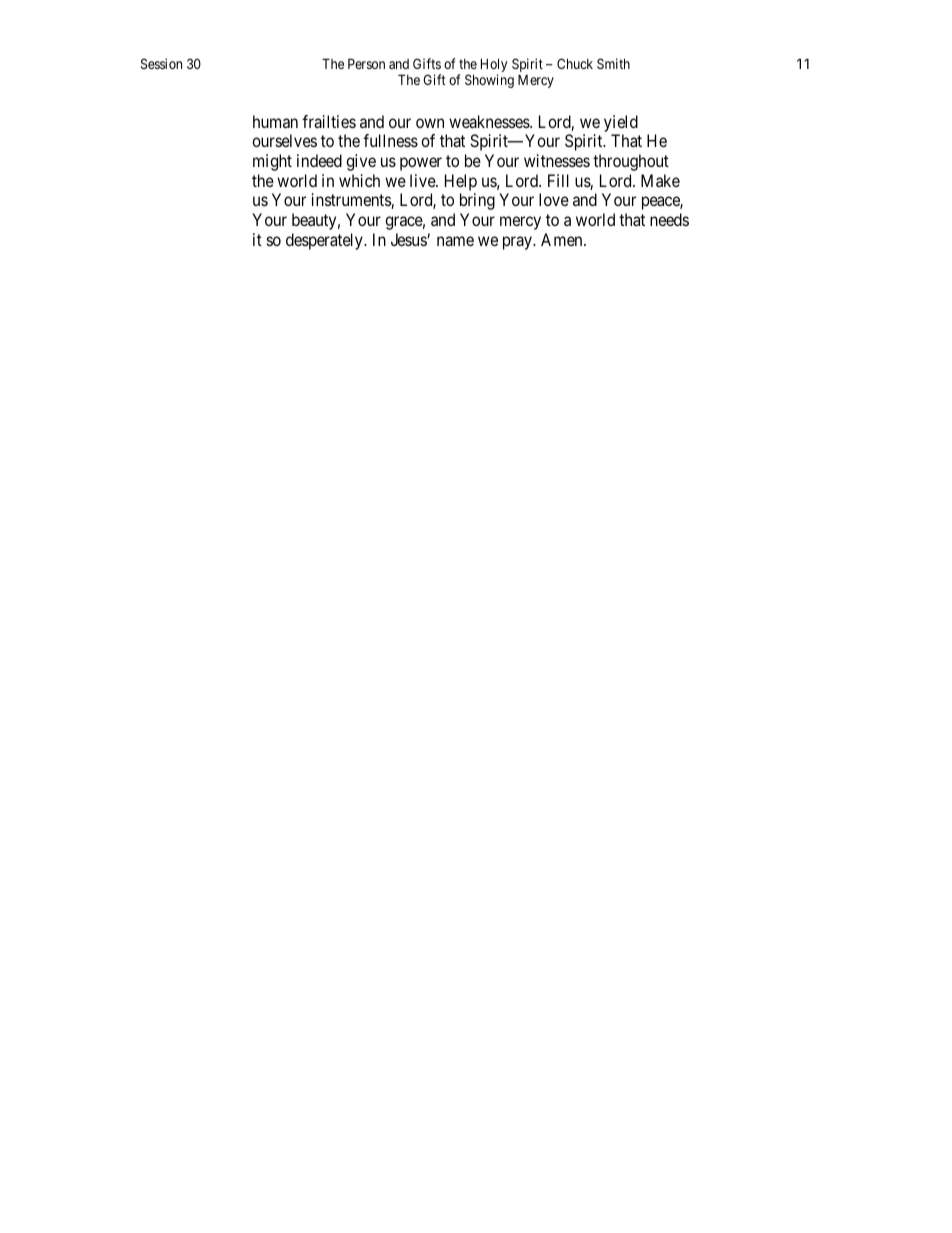 The width and height of the screenshot is (952, 1233). I want to click on power, so click(421, 164).
